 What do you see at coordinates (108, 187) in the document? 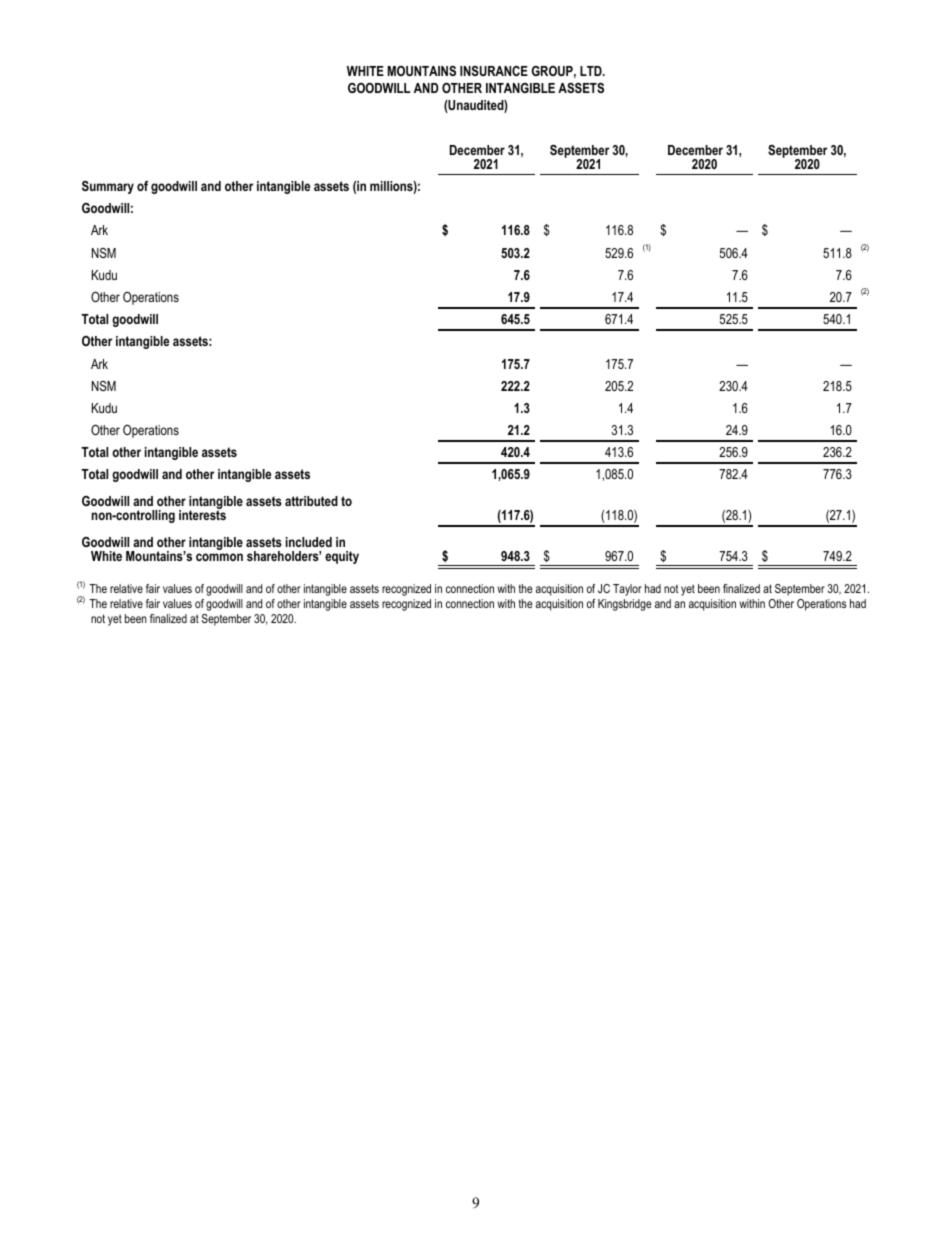
I see `Summary` at bounding box center [108, 187].
